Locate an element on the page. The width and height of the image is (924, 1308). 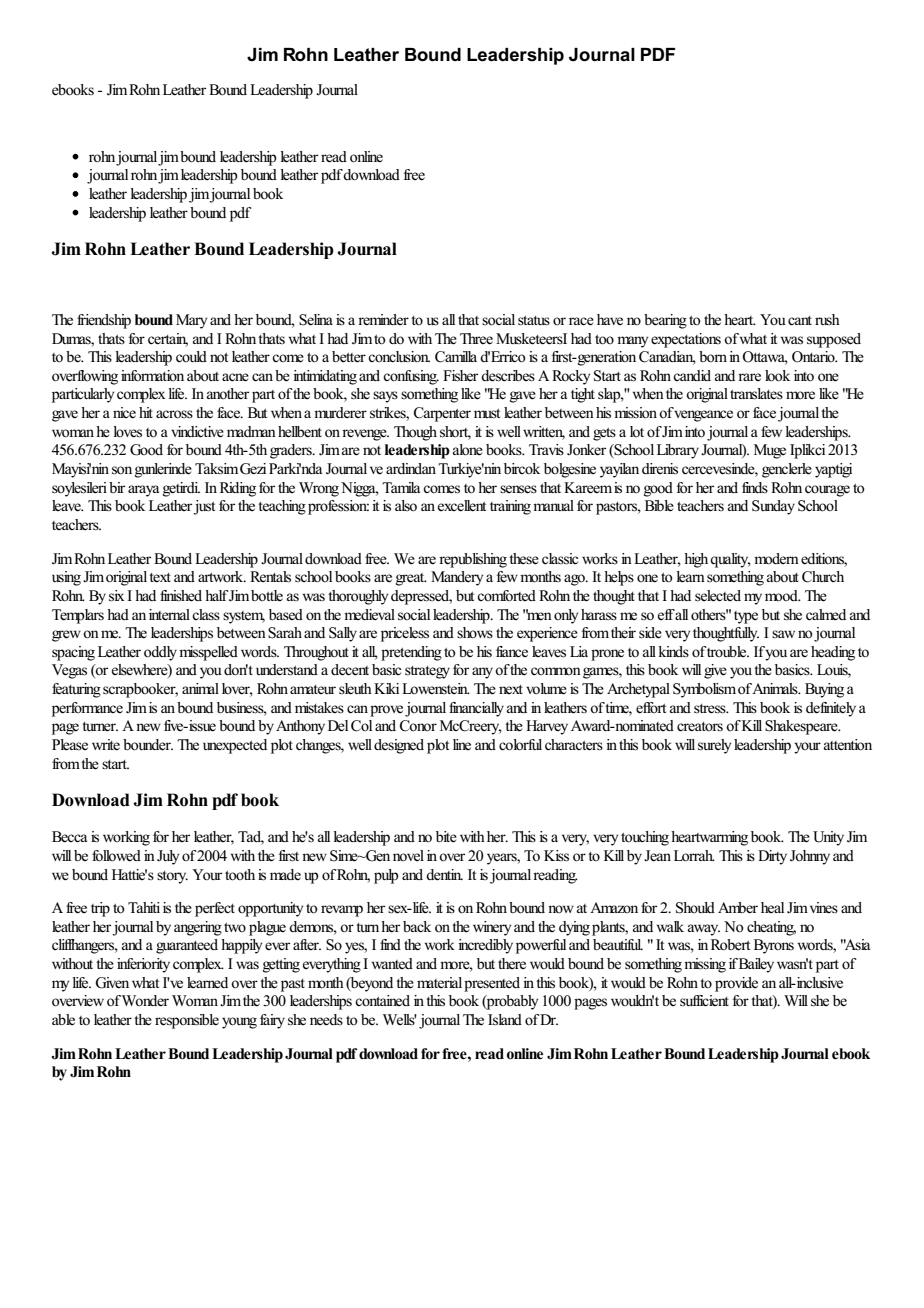
Three is located at coordinates (476, 339).
